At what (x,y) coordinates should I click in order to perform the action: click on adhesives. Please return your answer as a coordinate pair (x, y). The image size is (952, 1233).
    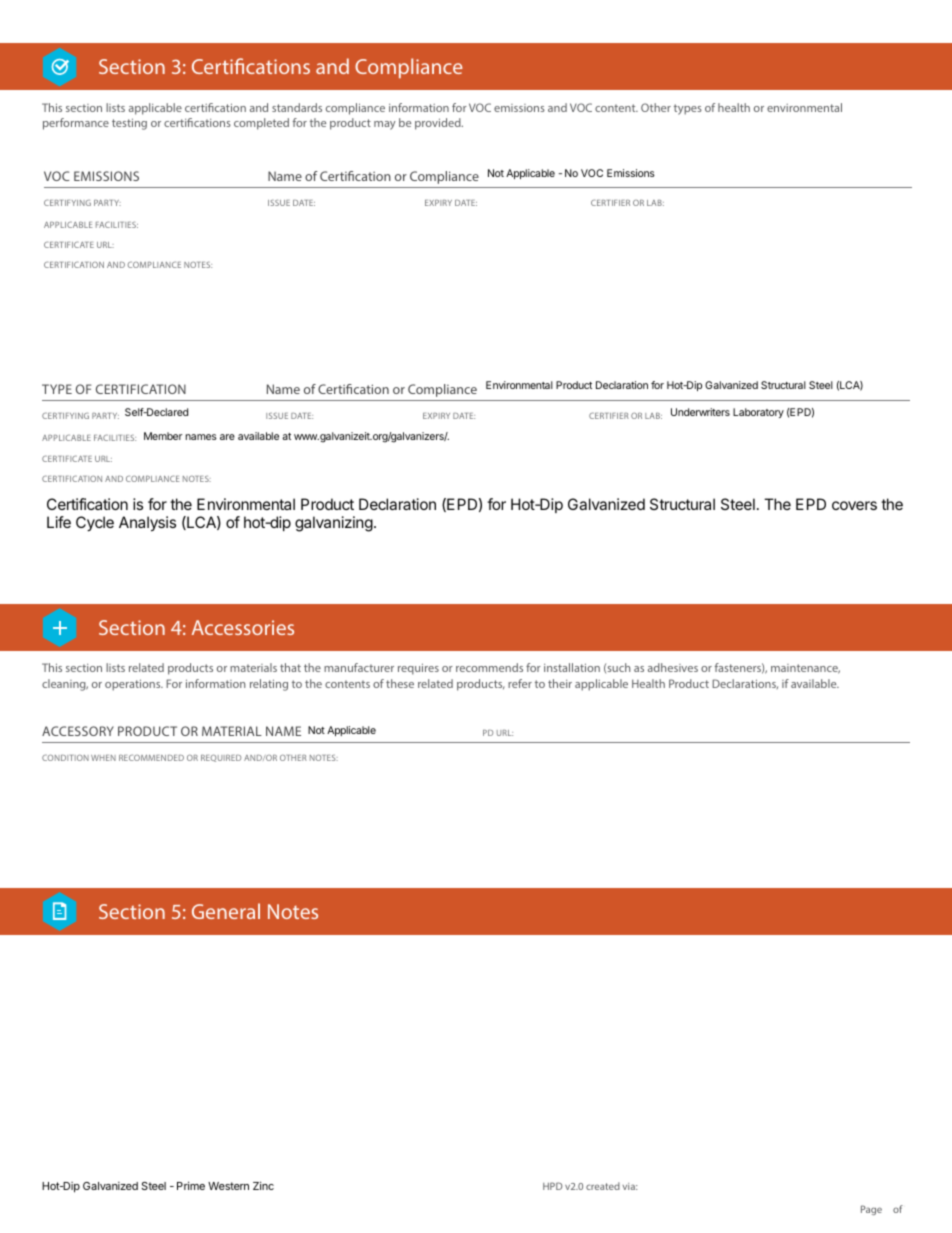
    Looking at the image, I should click on (673, 667).
